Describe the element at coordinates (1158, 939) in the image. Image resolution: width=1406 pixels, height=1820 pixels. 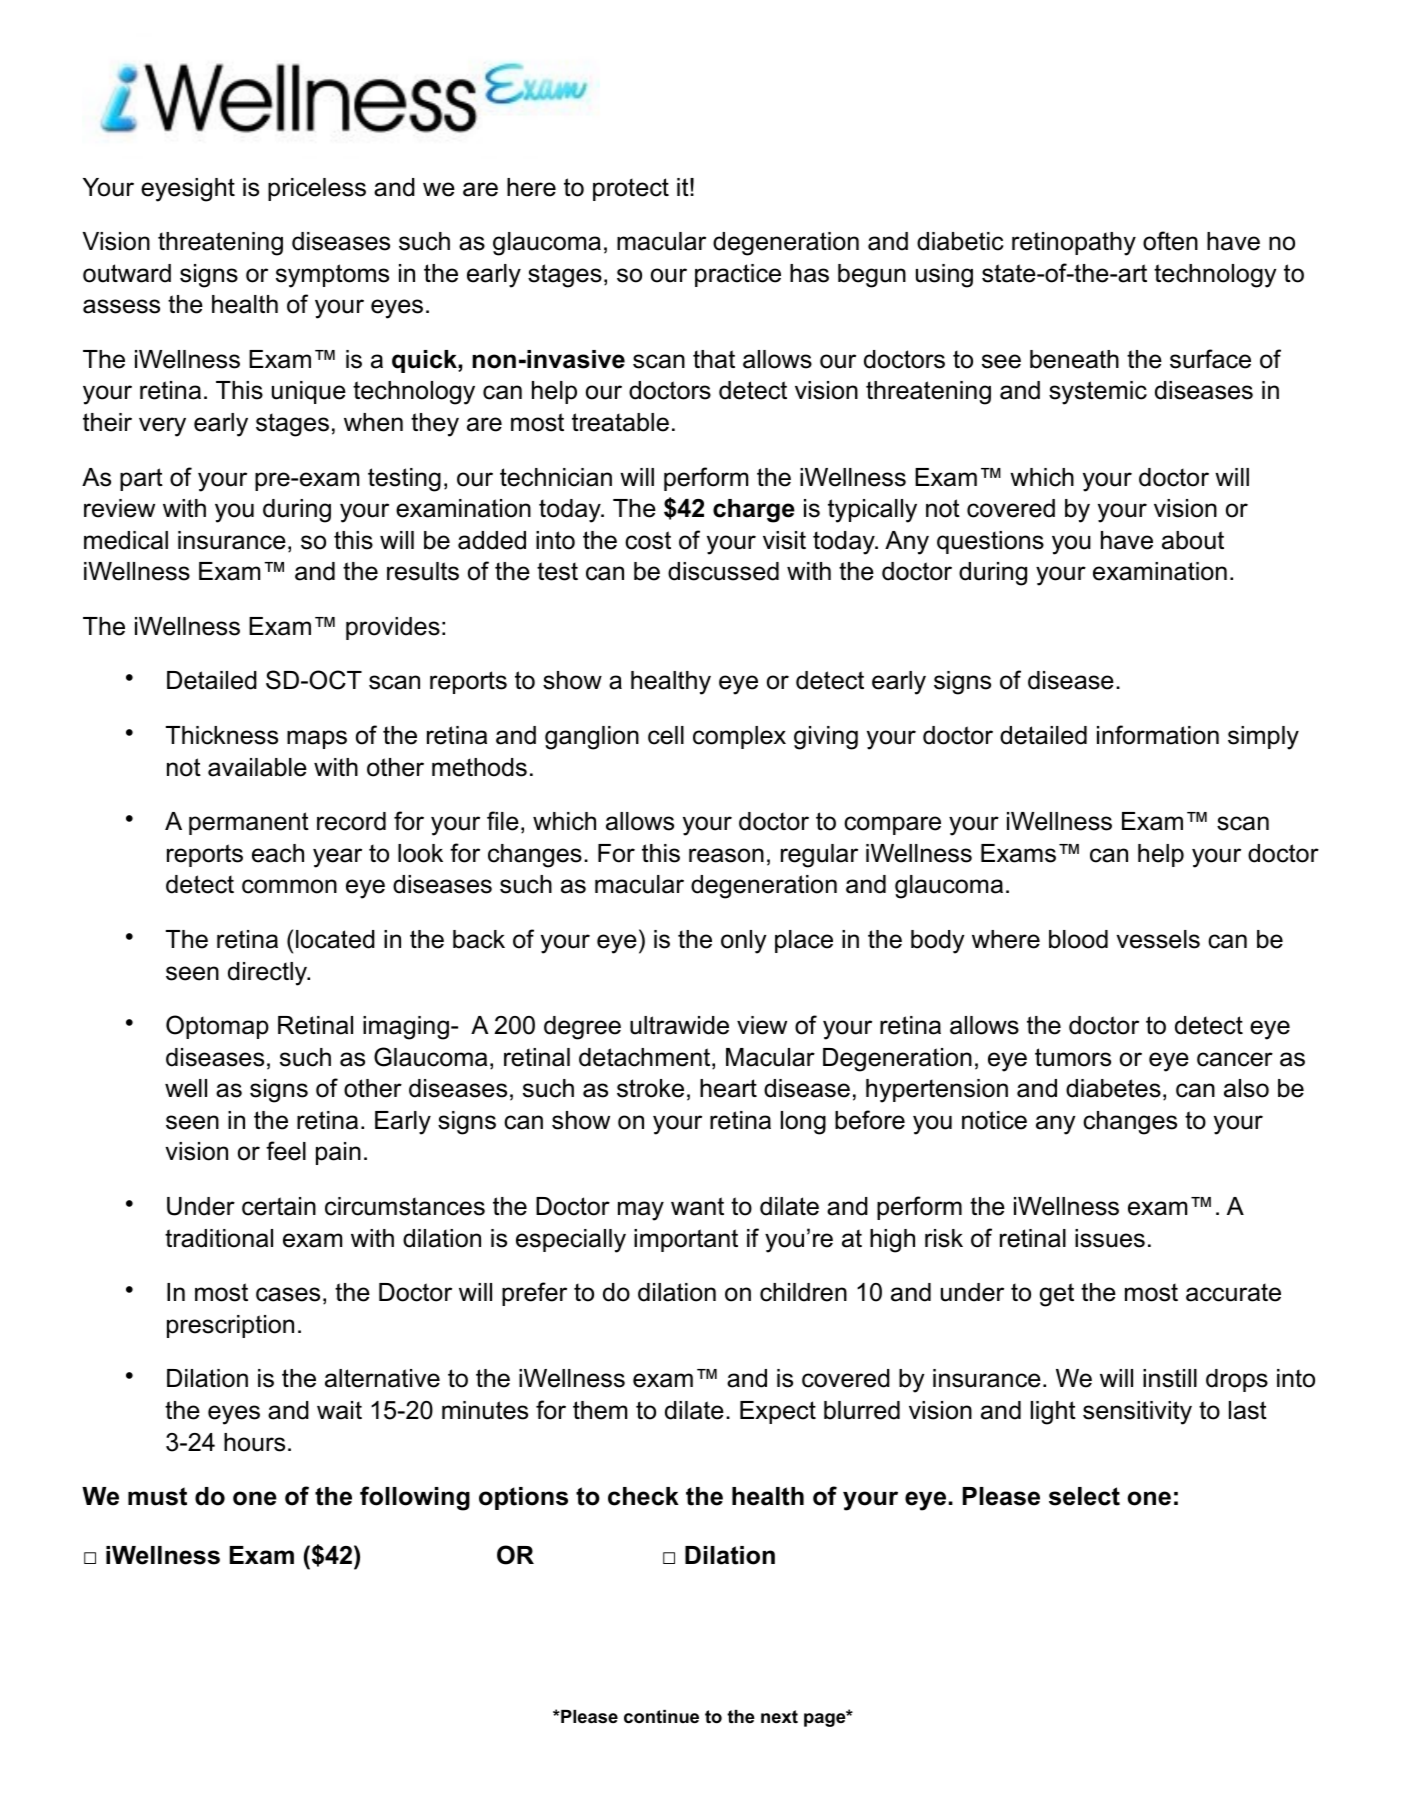
I see `vessels` at that location.
